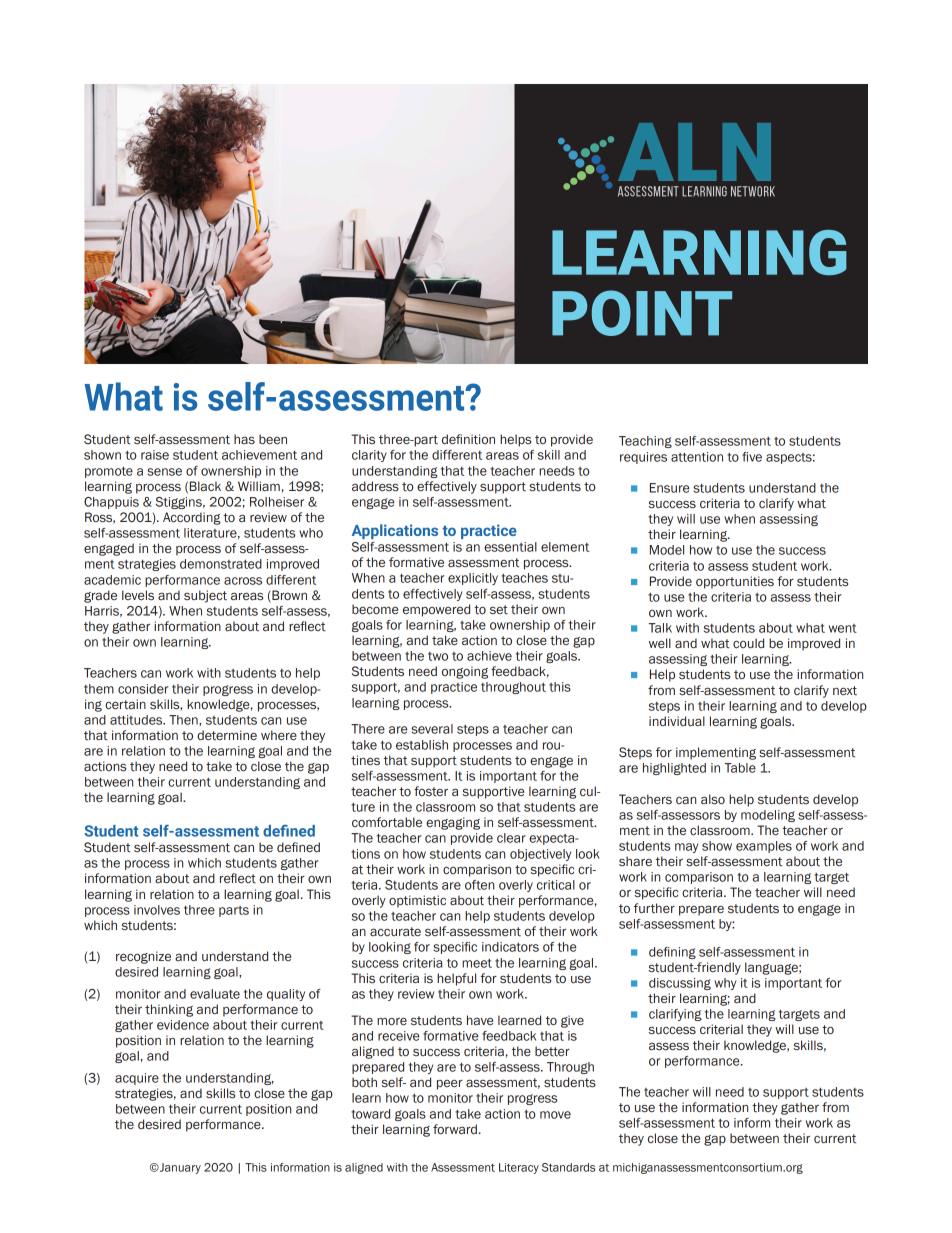 This screenshot has width=952, height=1233. What do you see at coordinates (468, 439) in the screenshot?
I see `definition` at bounding box center [468, 439].
